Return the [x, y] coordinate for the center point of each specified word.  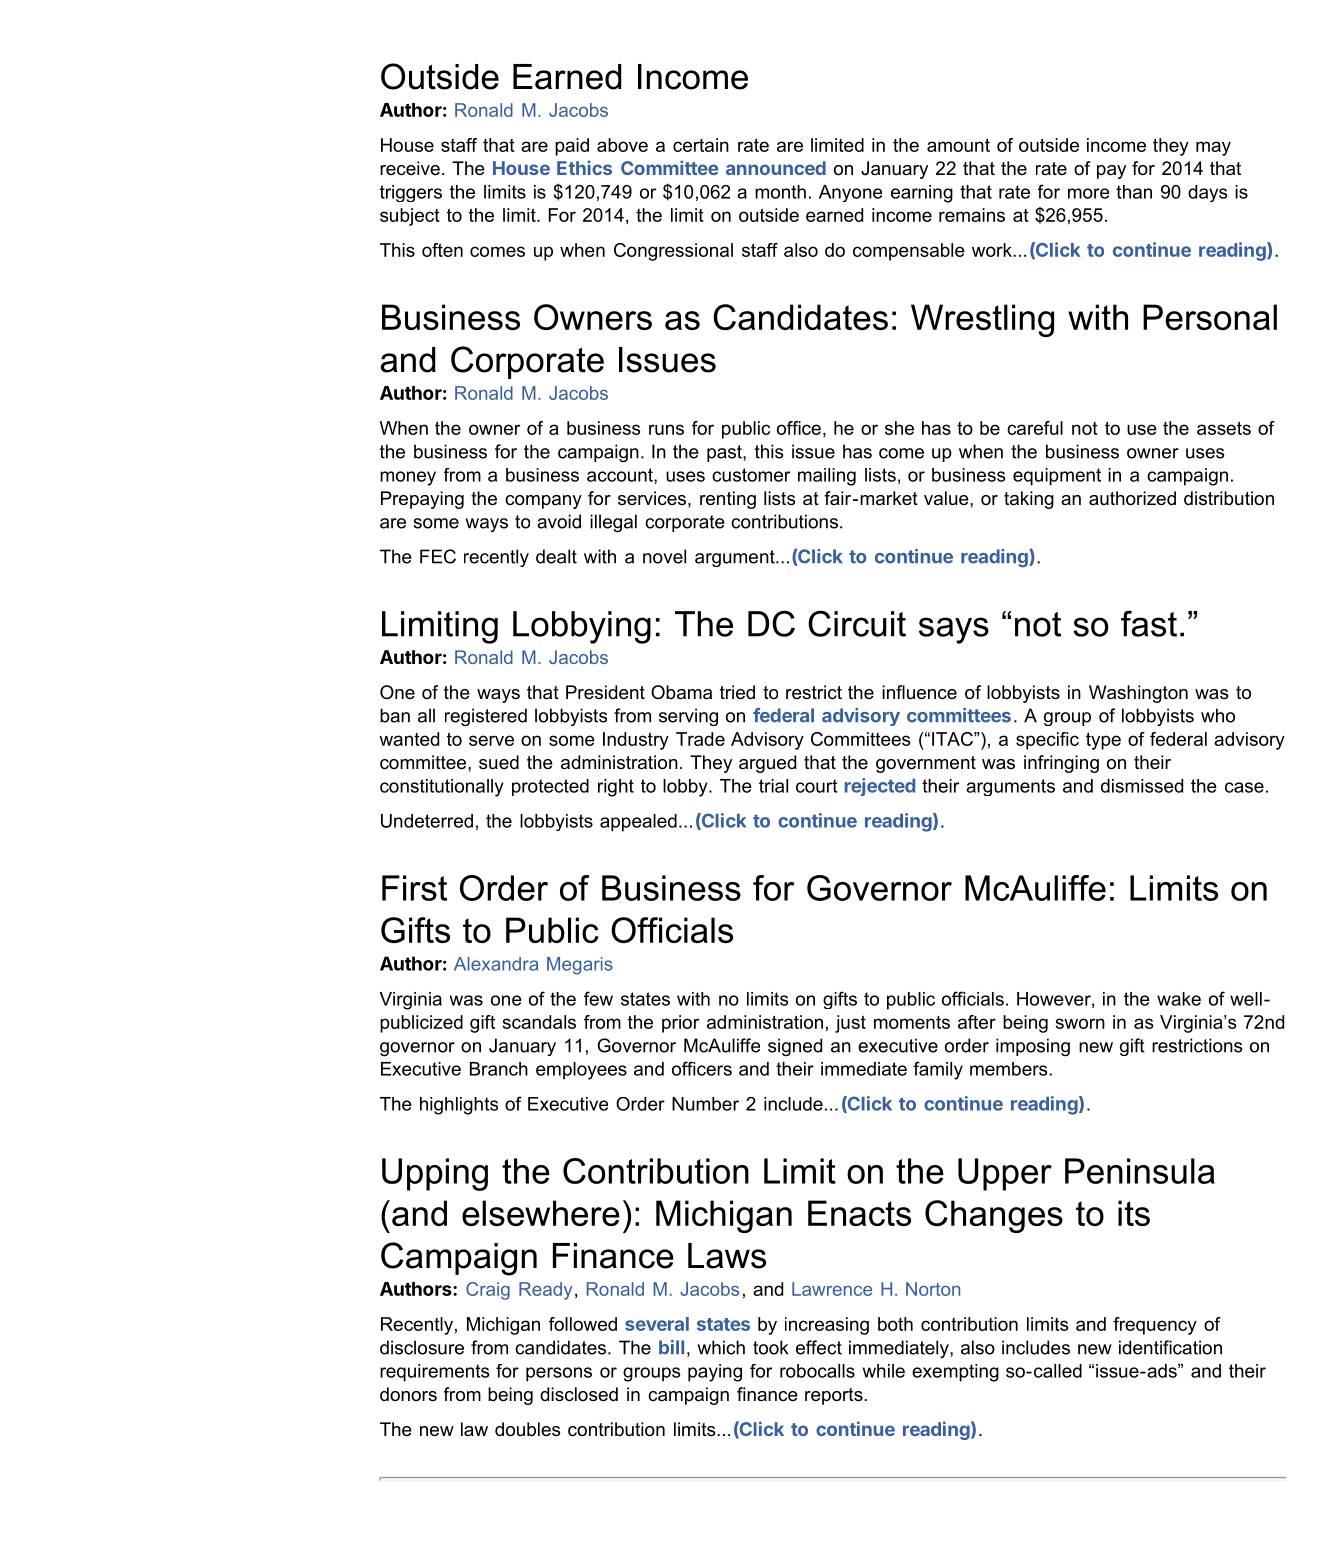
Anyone [850, 193]
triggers [411, 193]
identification [1170, 1347]
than [1134, 192]
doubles [527, 1429]
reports [835, 1396]
